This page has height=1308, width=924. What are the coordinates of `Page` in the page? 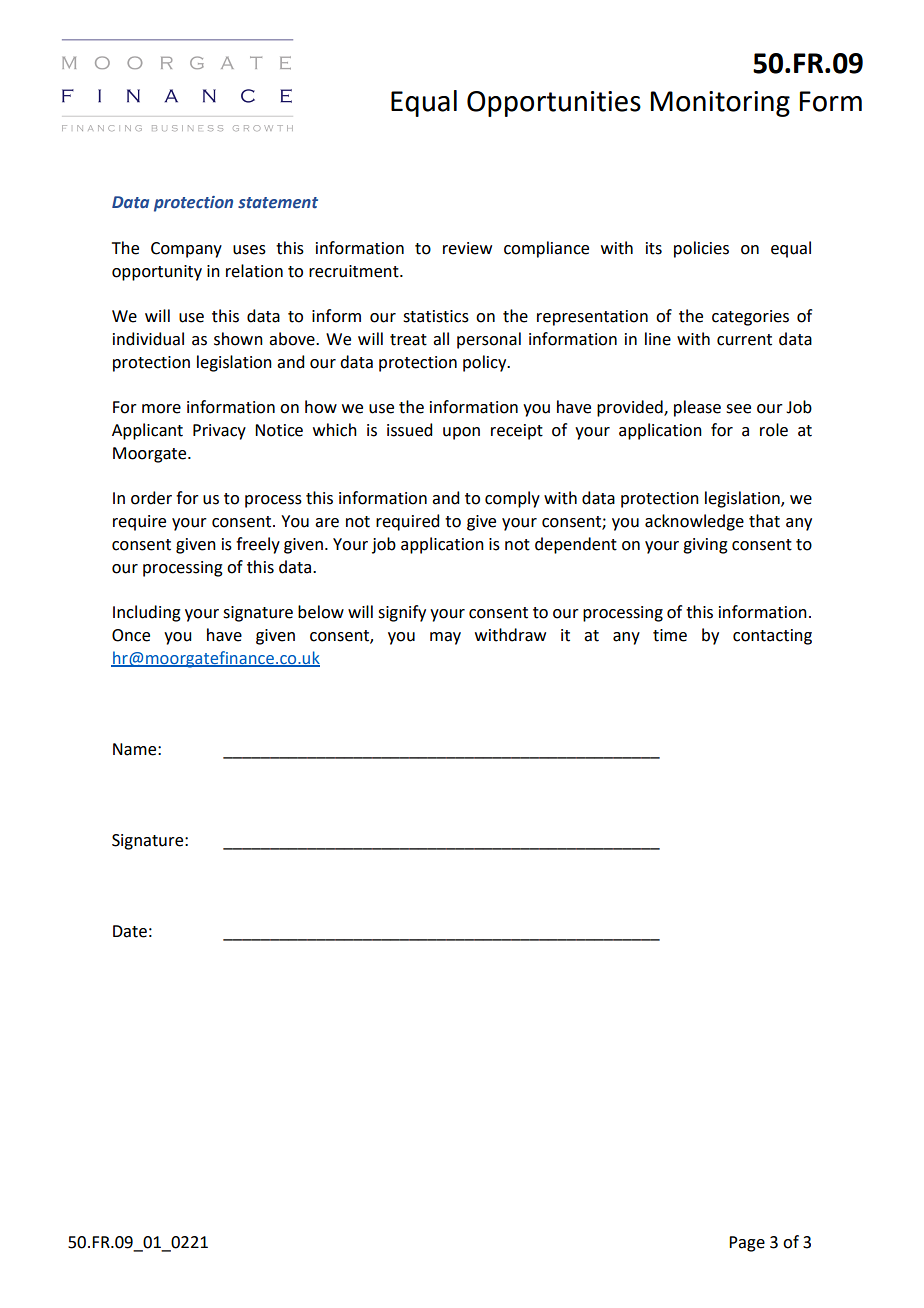 It's located at (747, 1244).
